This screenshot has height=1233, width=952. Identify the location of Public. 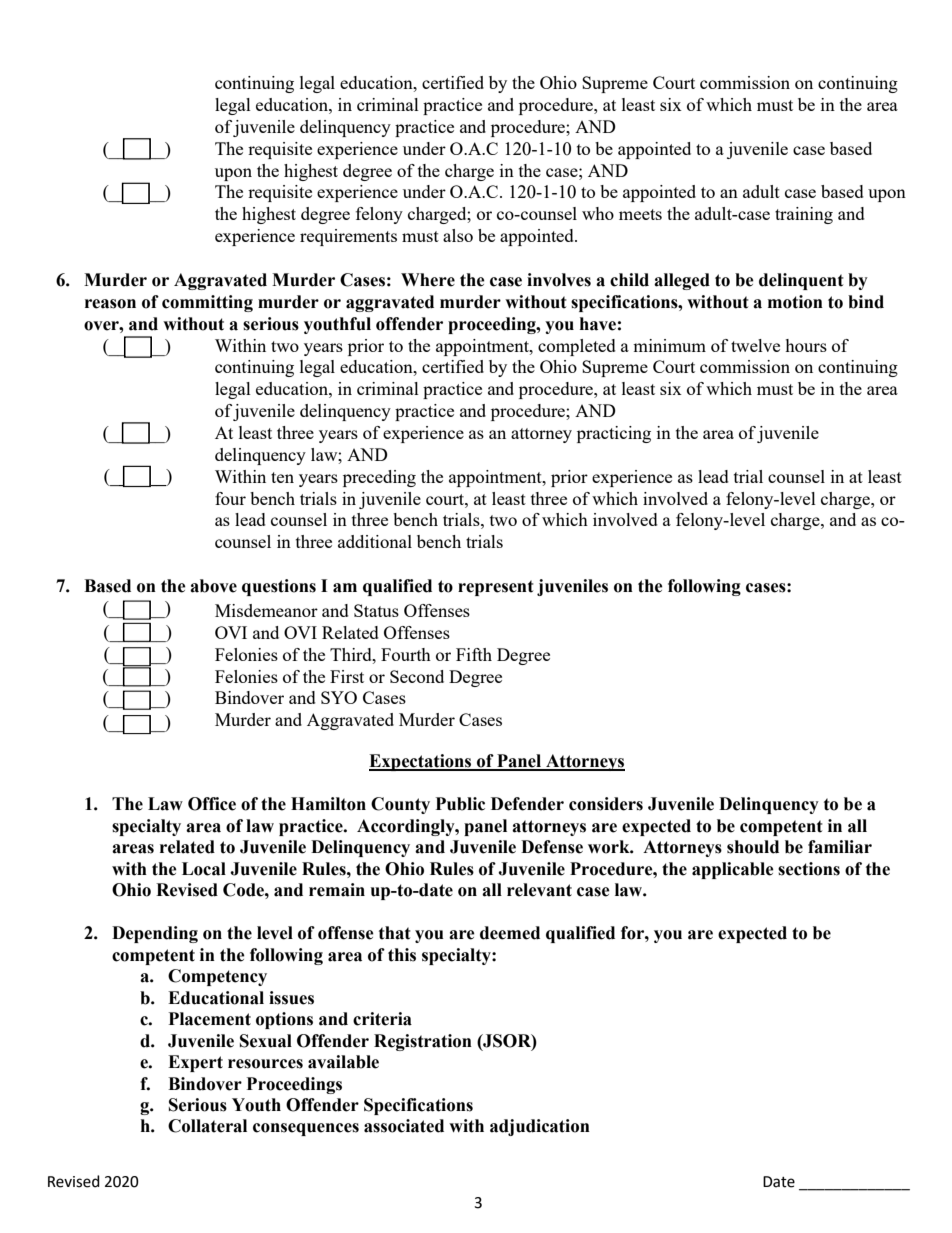
(460, 804).
